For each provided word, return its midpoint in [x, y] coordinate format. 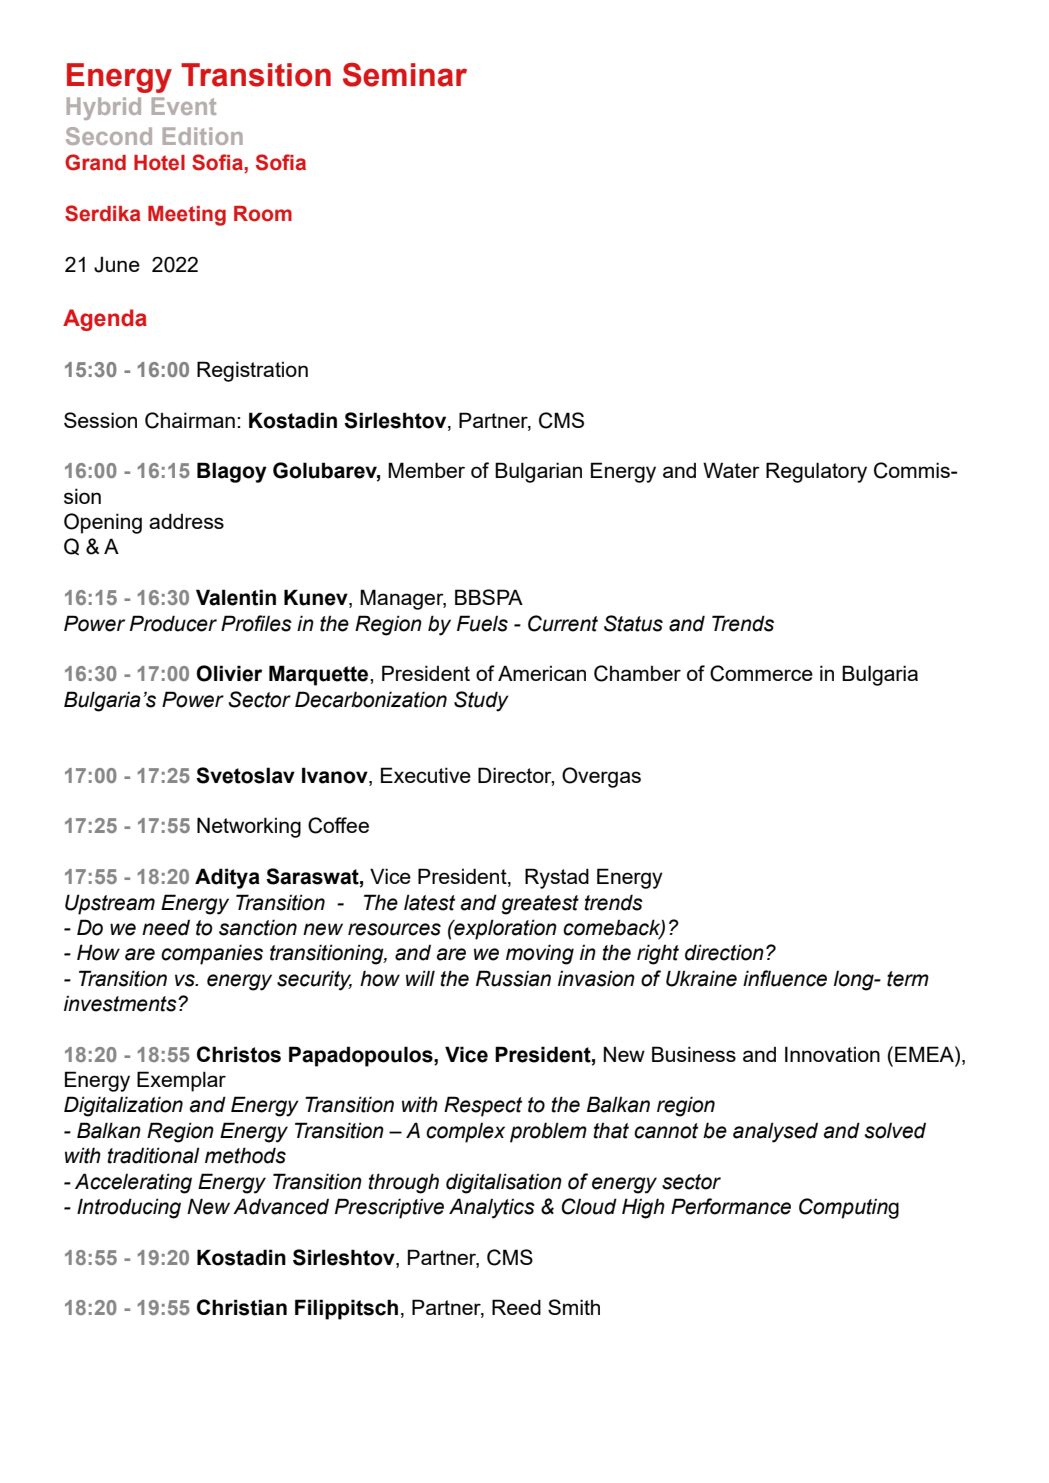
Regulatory [816, 472]
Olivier [229, 673]
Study [481, 701]
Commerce [761, 673]
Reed [516, 1307]
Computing [849, 1208]
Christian [242, 1307]
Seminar [405, 74]
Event [184, 106]
